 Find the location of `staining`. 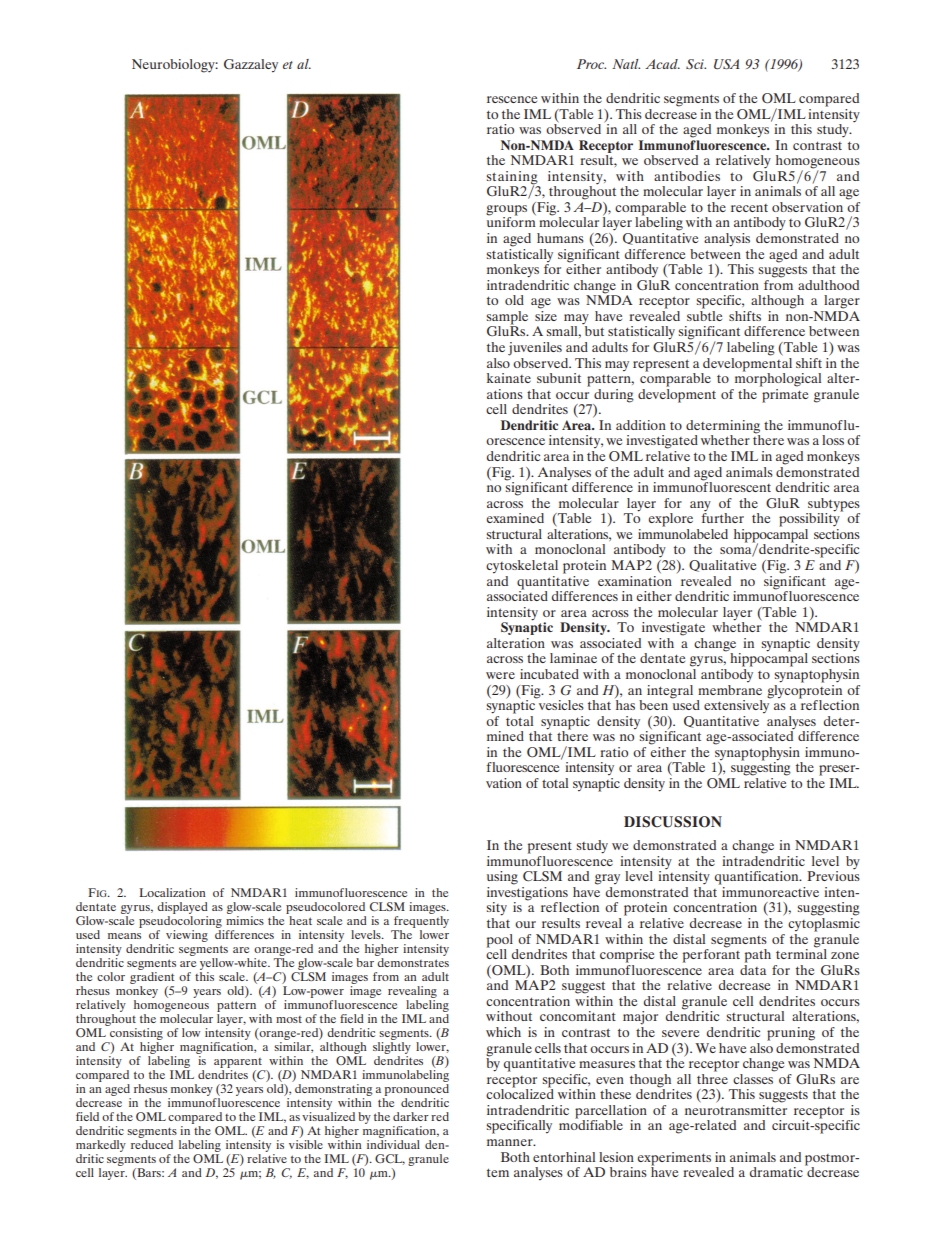

staining is located at coordinates (513, 179).
